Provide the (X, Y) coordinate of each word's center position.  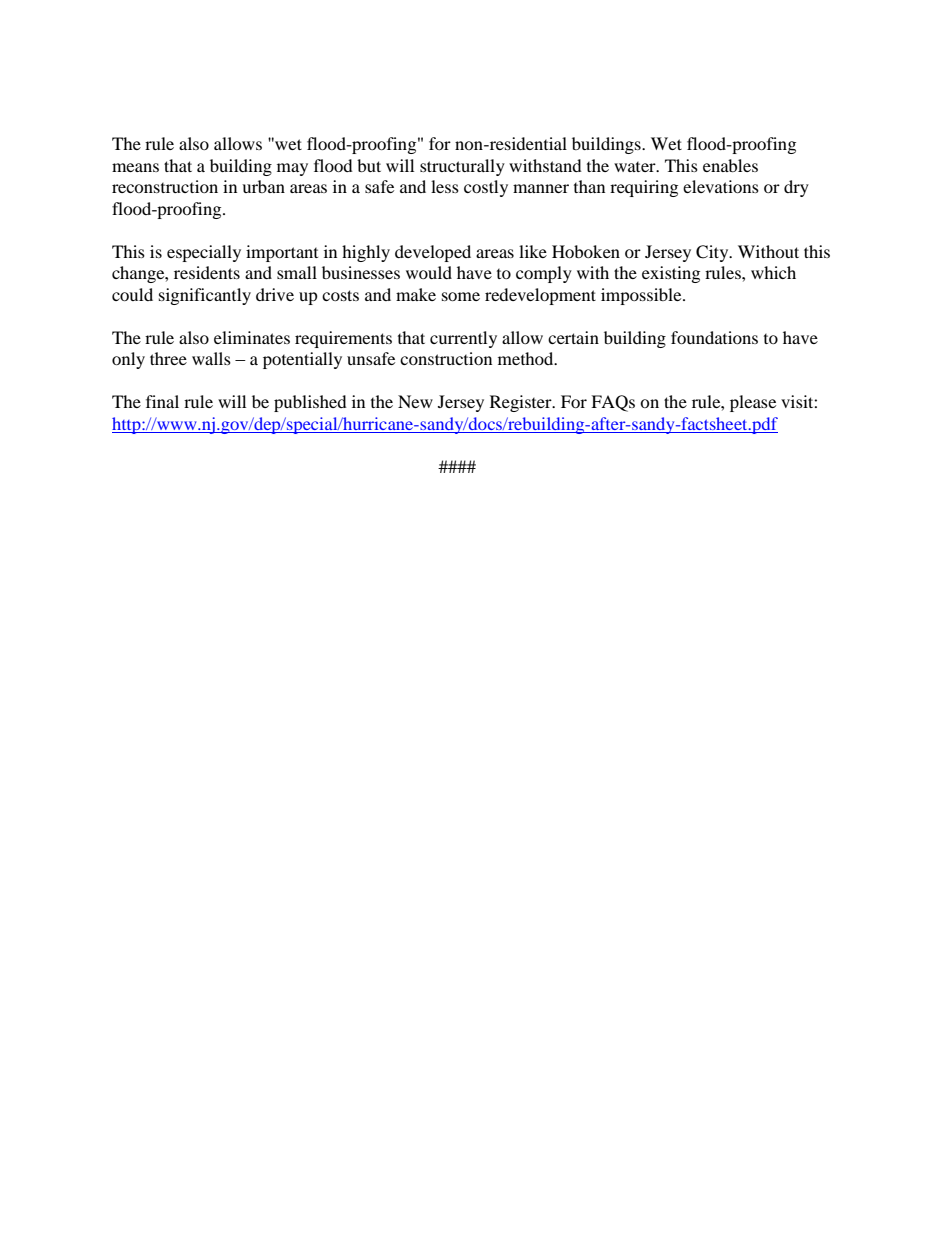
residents (207, 272)
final (162, 401)
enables (730, 165)
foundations (714, 337)
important (282, 253)
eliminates (252, 337)
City (713, 253)
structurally (462, 167)
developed (433, 253)
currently (463, 339)
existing (671, 274)
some (461, 296)
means (135, 167)
